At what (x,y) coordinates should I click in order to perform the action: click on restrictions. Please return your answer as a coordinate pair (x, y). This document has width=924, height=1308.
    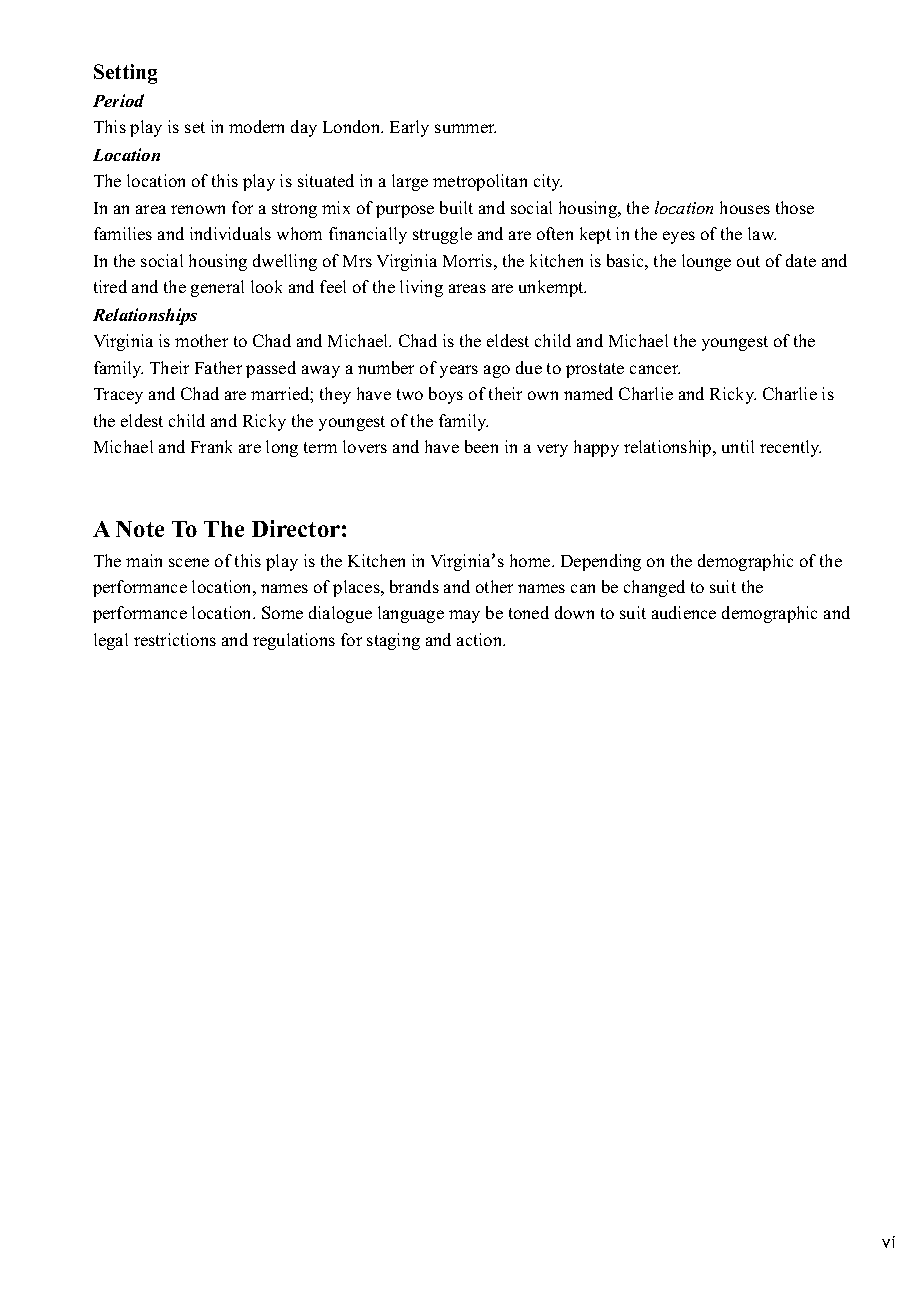
    Looking at the image, I should click on (175, 639).
